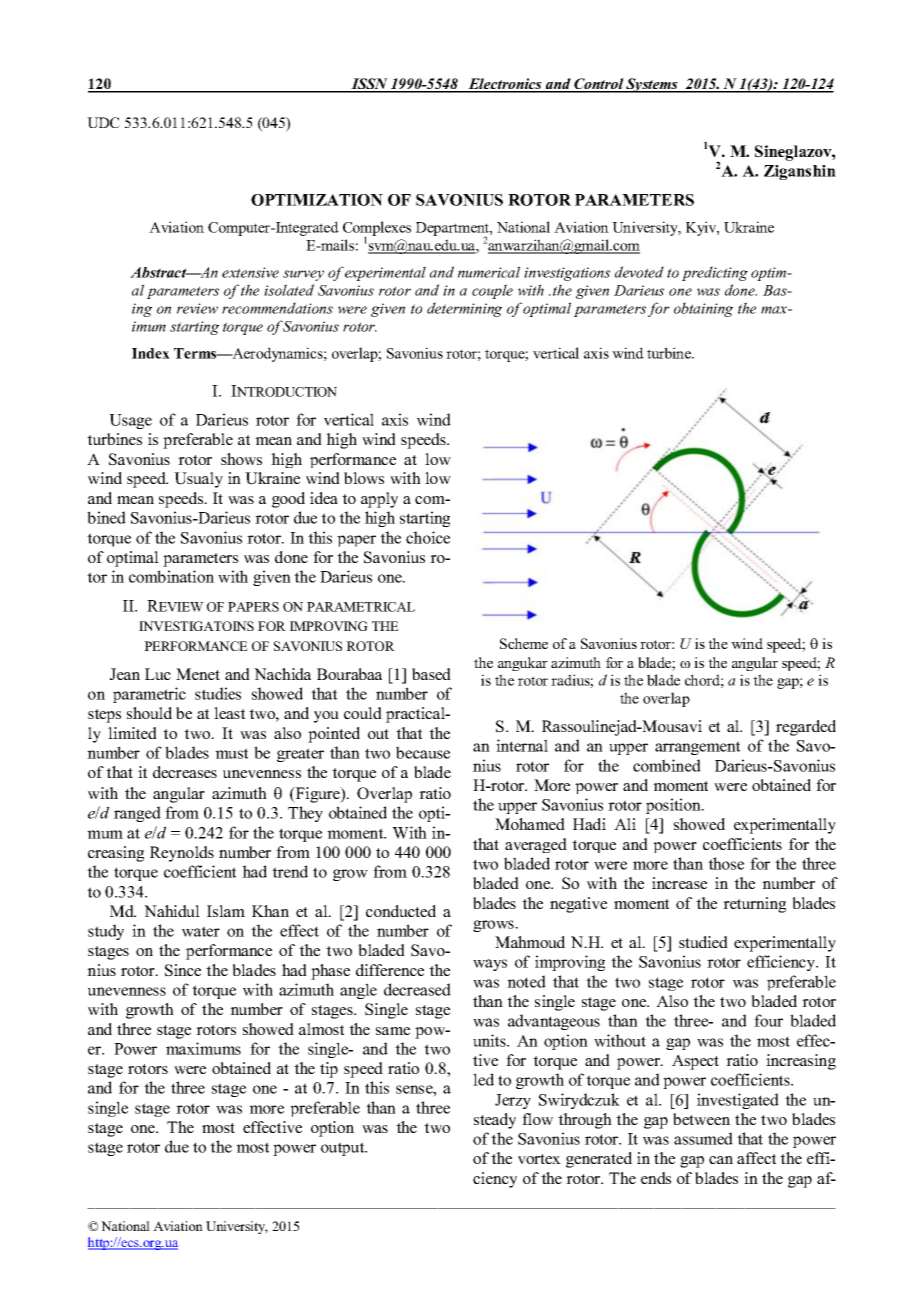 The width and height of the image is (924, 1308). What do you see at coordinates (505, 85) in the image?
I see `Electronics` at bounding box center [505, 85].
